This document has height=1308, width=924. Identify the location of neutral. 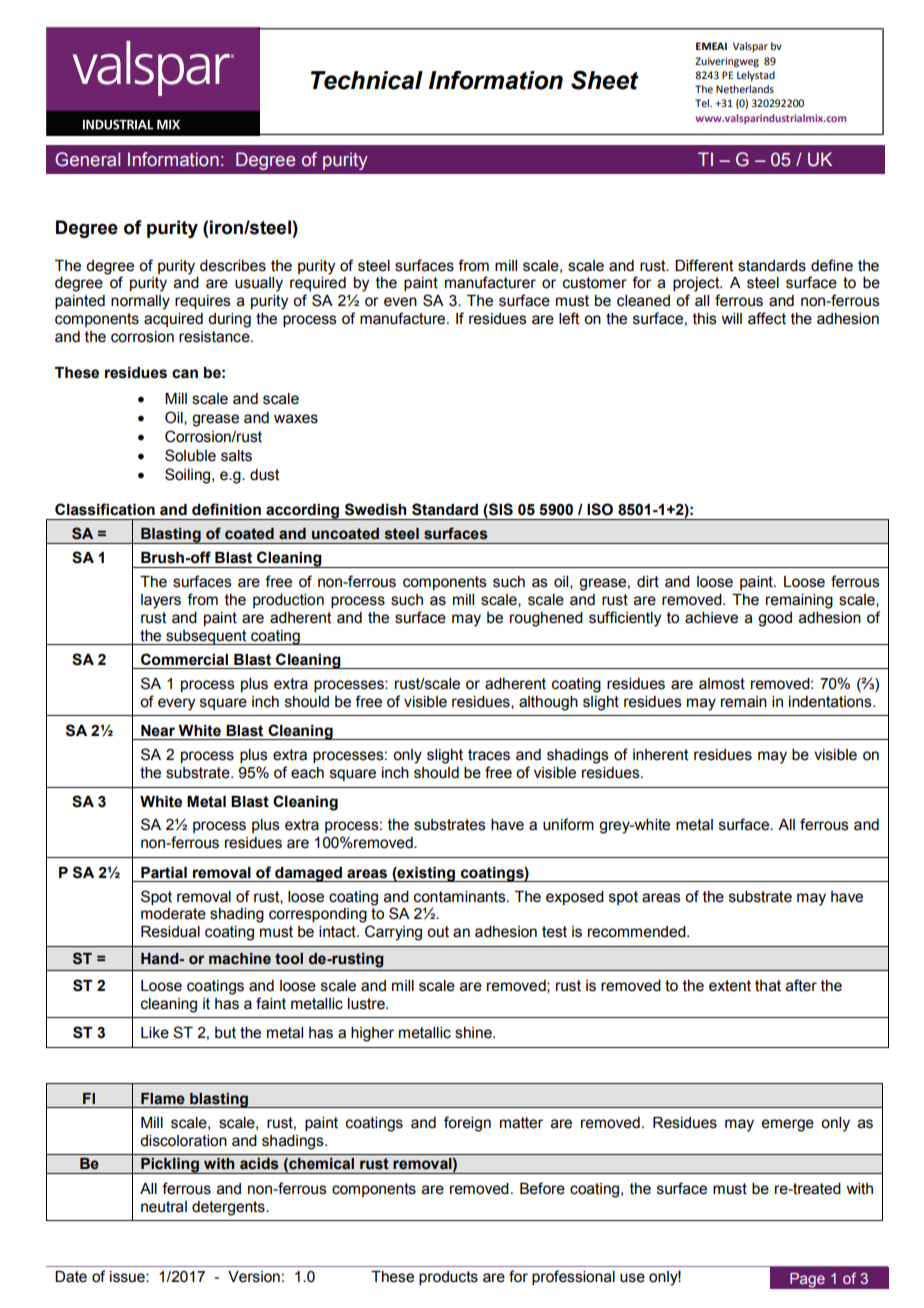
(164, 1207).
